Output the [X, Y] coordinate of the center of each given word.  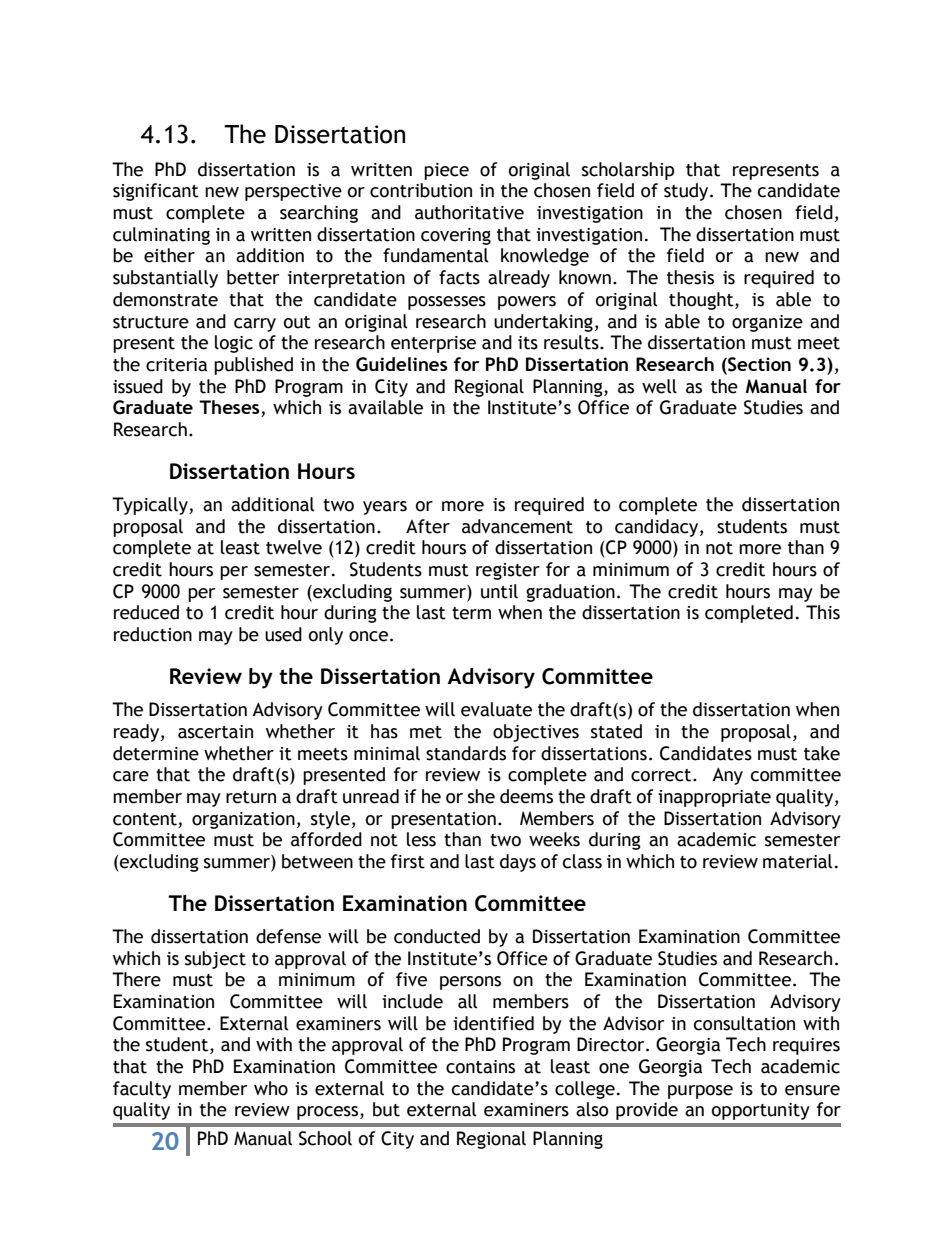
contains [480, 1067]
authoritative [469, 212]
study [687, 192]
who [271, 1088]
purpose [700, 1092]
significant [156, 192]
